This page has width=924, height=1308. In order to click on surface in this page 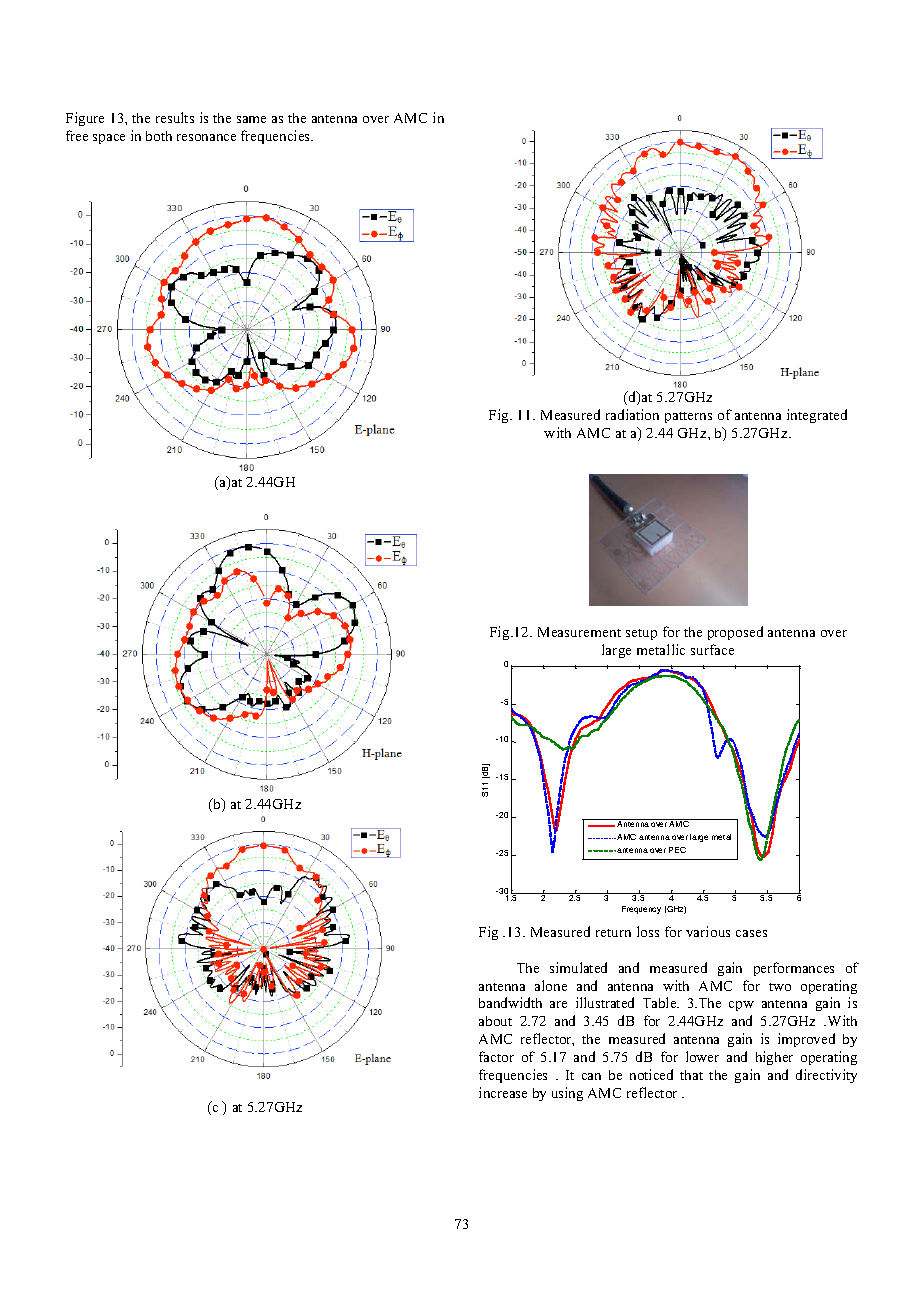, I will do `click(712, 649)`.
